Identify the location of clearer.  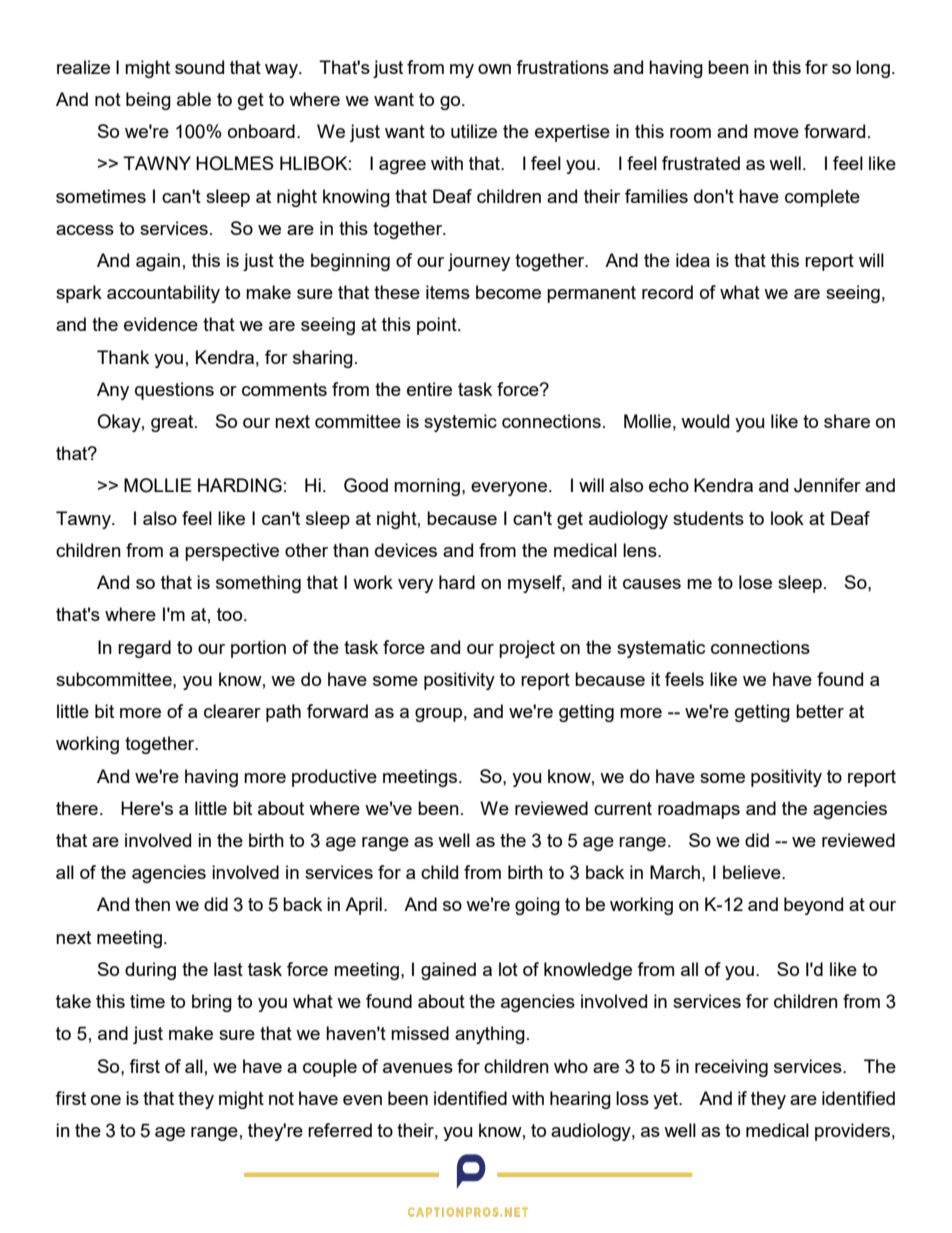
(232, 711).
